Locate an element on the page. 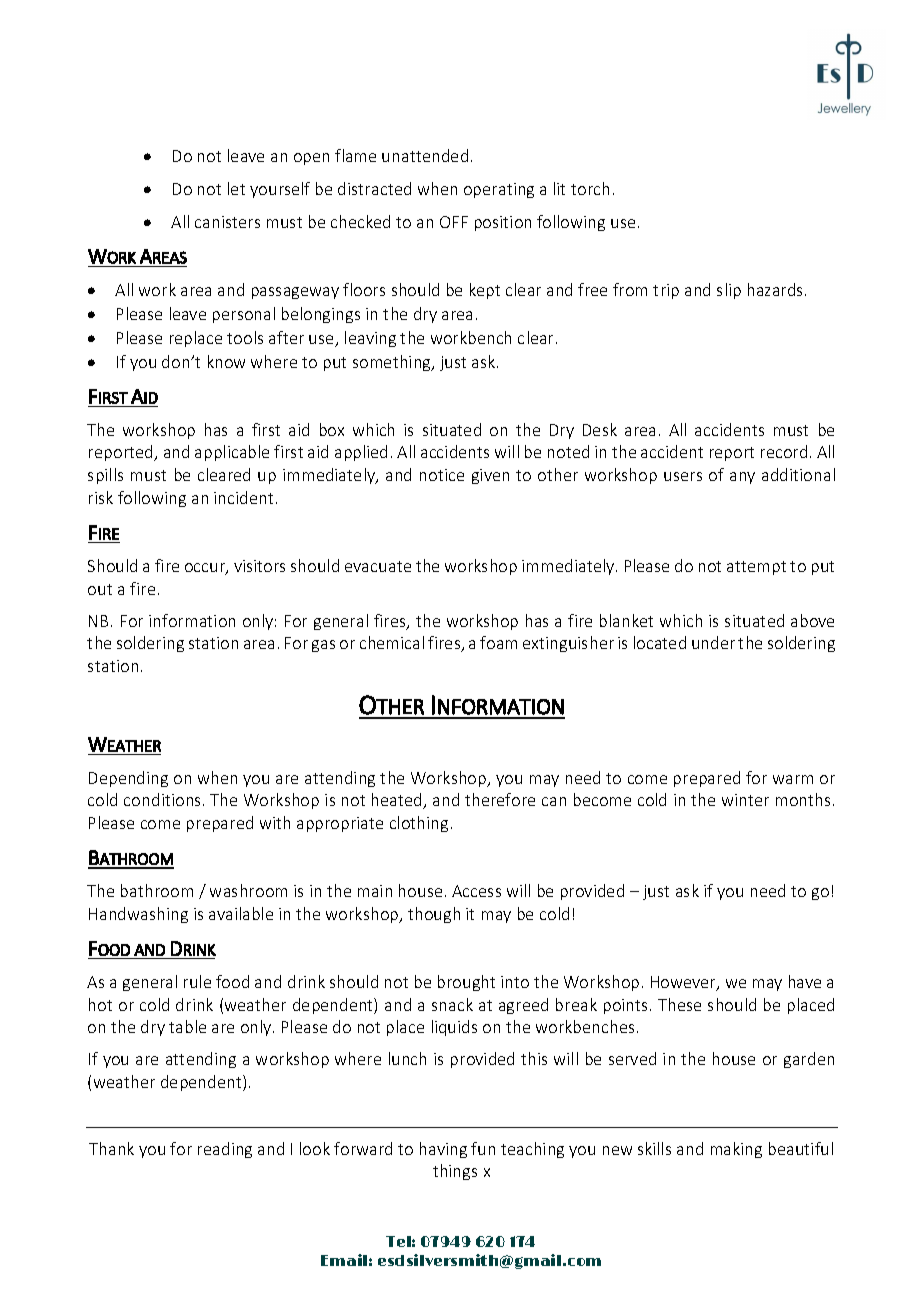 This image has width=924, height=1308. foam is located at coordinates (498, 642).
